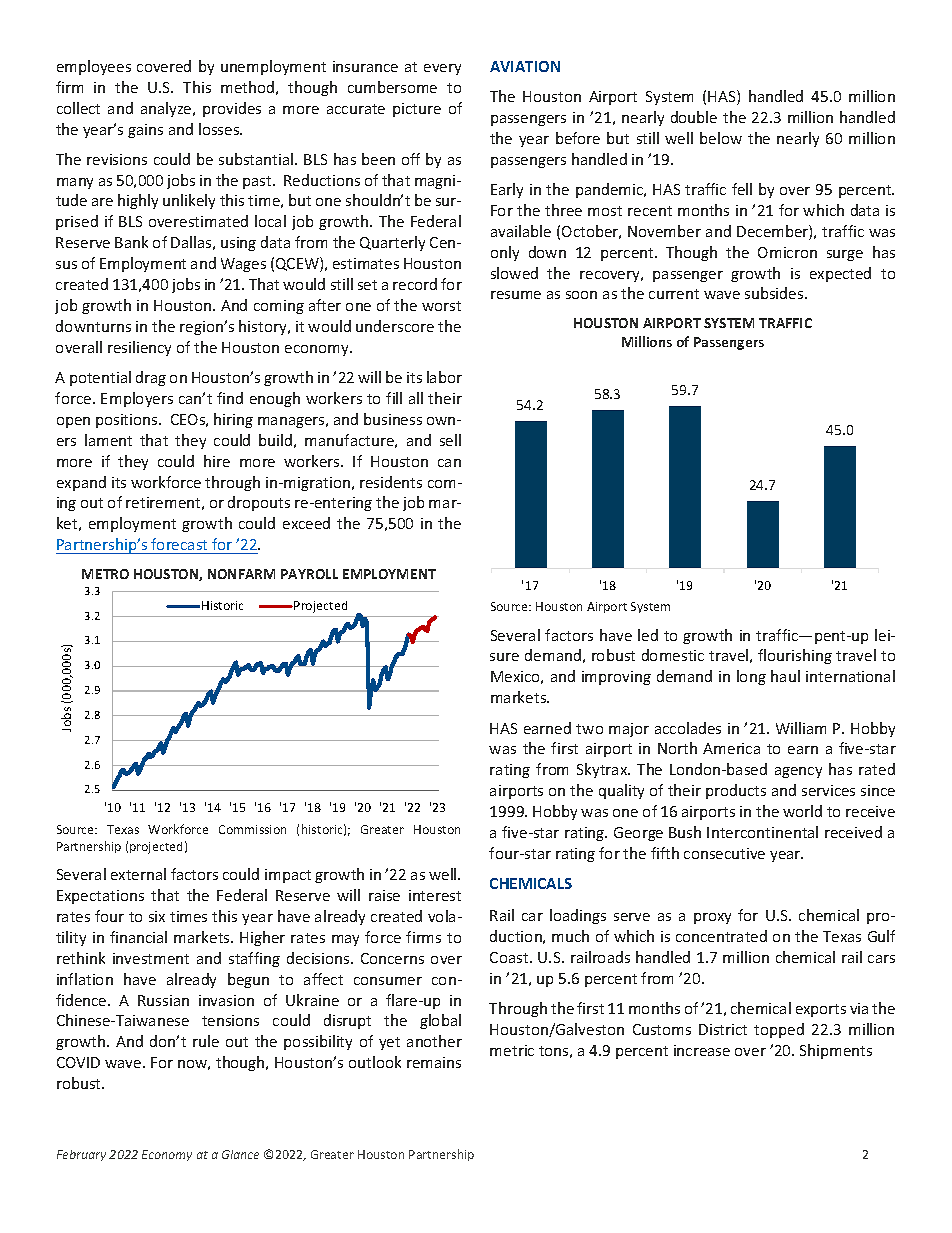  What do you see at coordinates (616, 678) in the screenshot?
I see `improving` at bounding box center [616, 678].
